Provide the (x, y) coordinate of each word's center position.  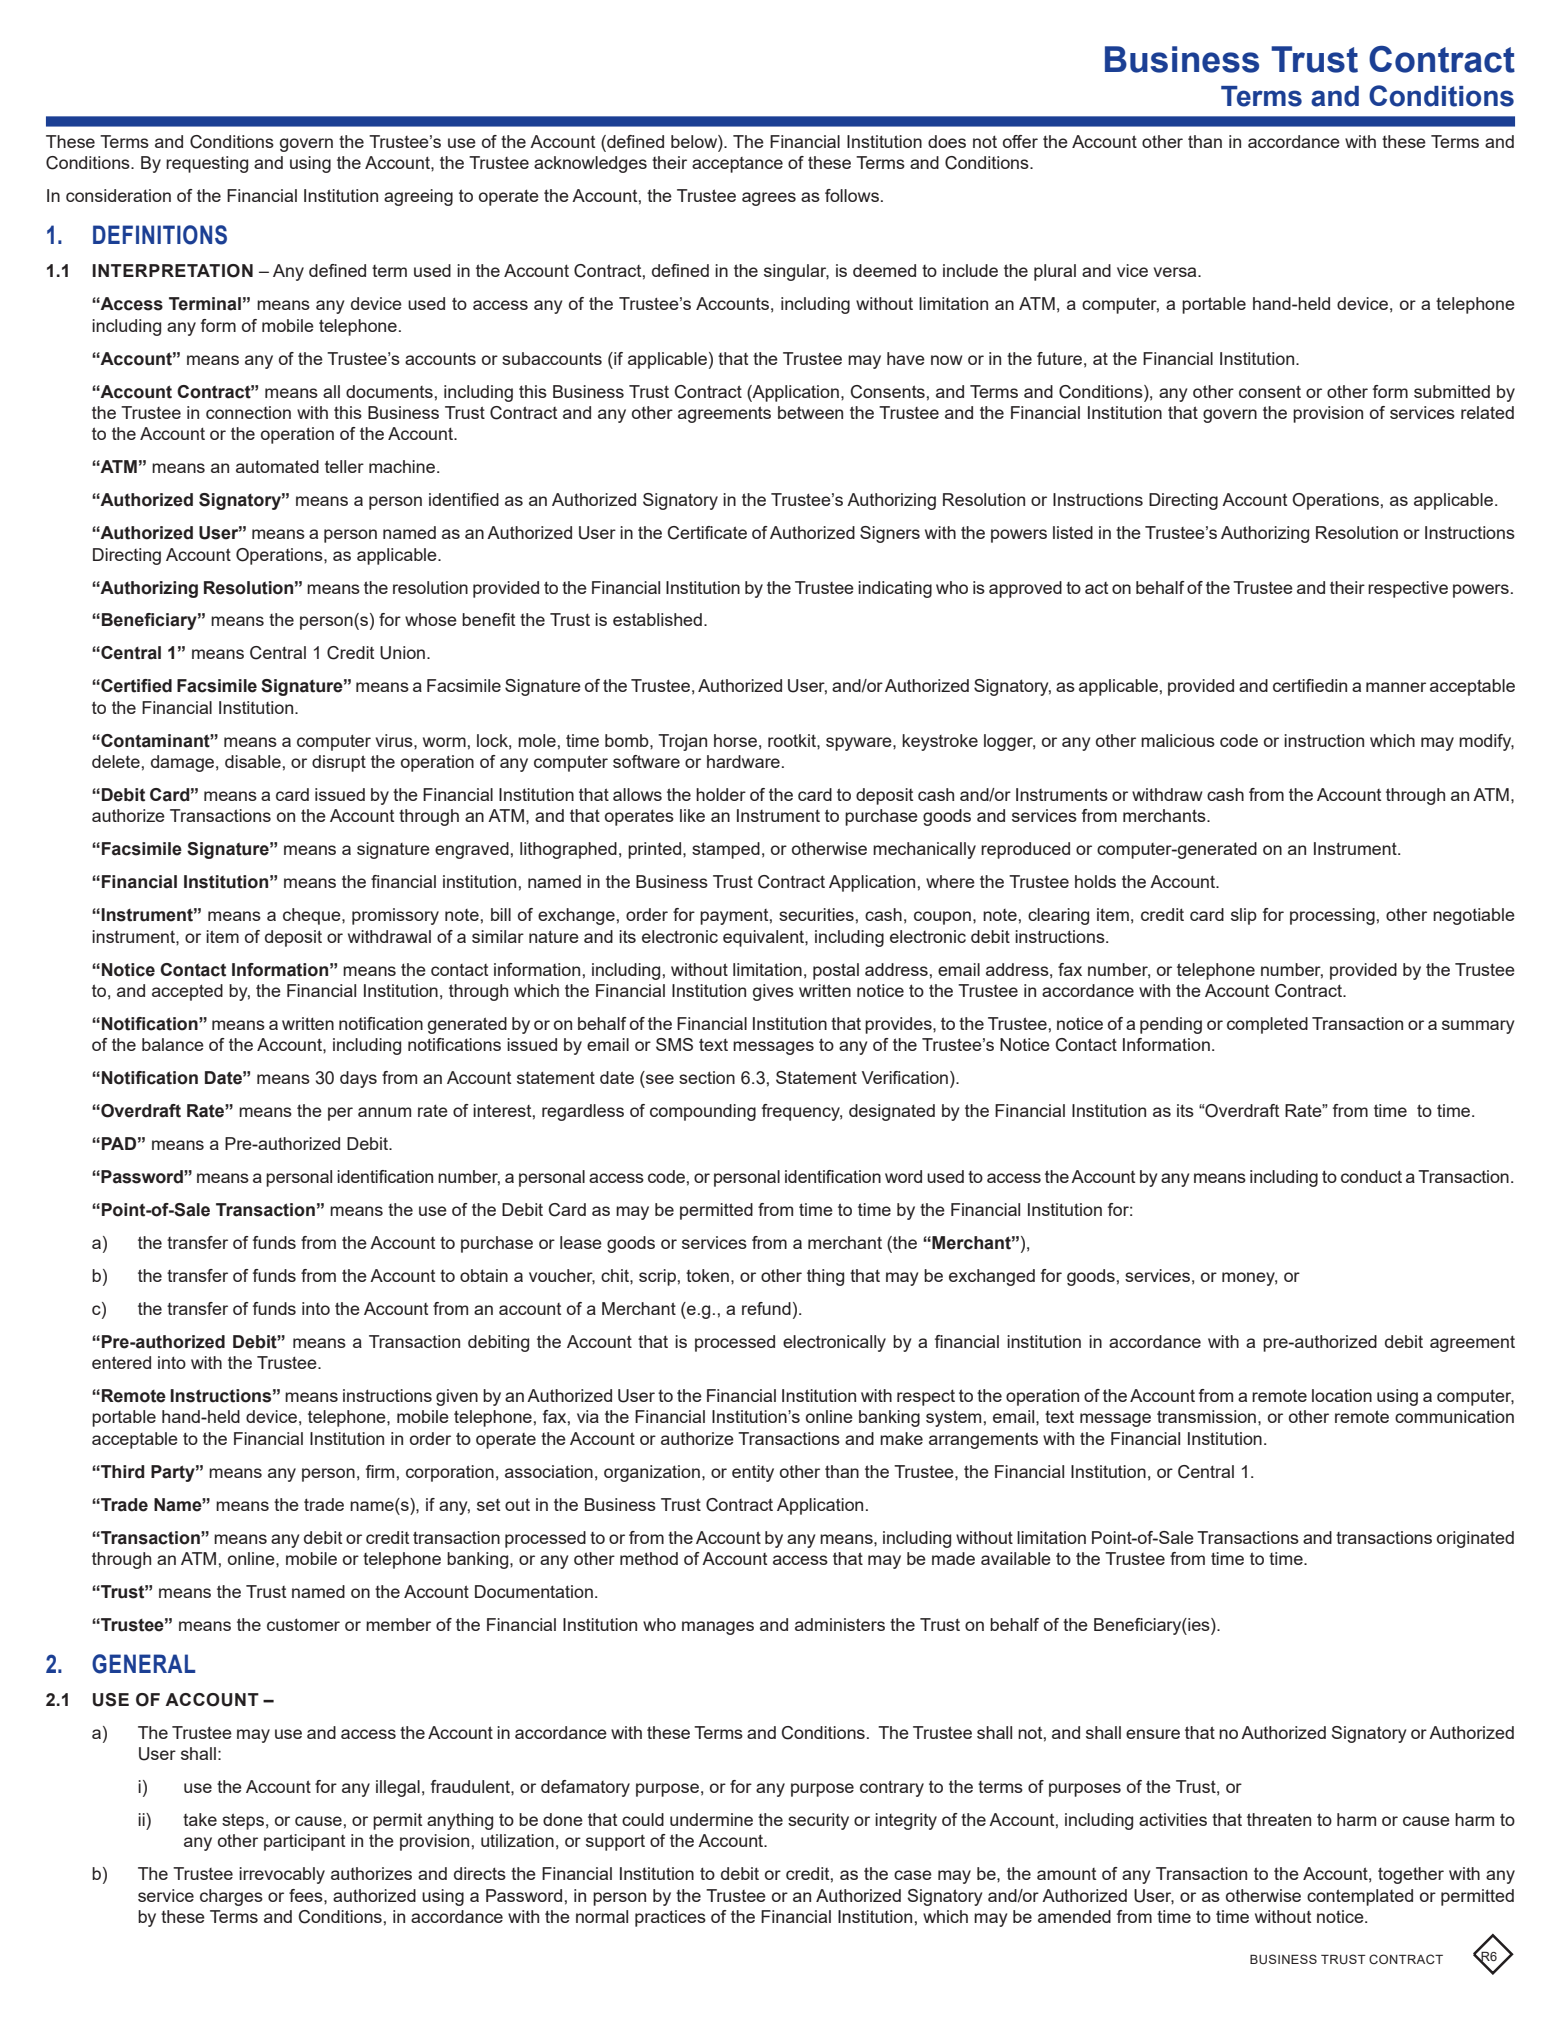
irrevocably (282, 1875)
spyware (860, 744)
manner (1396, 687)
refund (766, 1308)
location (1342, 1395)
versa (1176, 272)
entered (121, 1362)
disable (253, 761)
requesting (207, 164)
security (818, 1821)
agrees (769, 199)
